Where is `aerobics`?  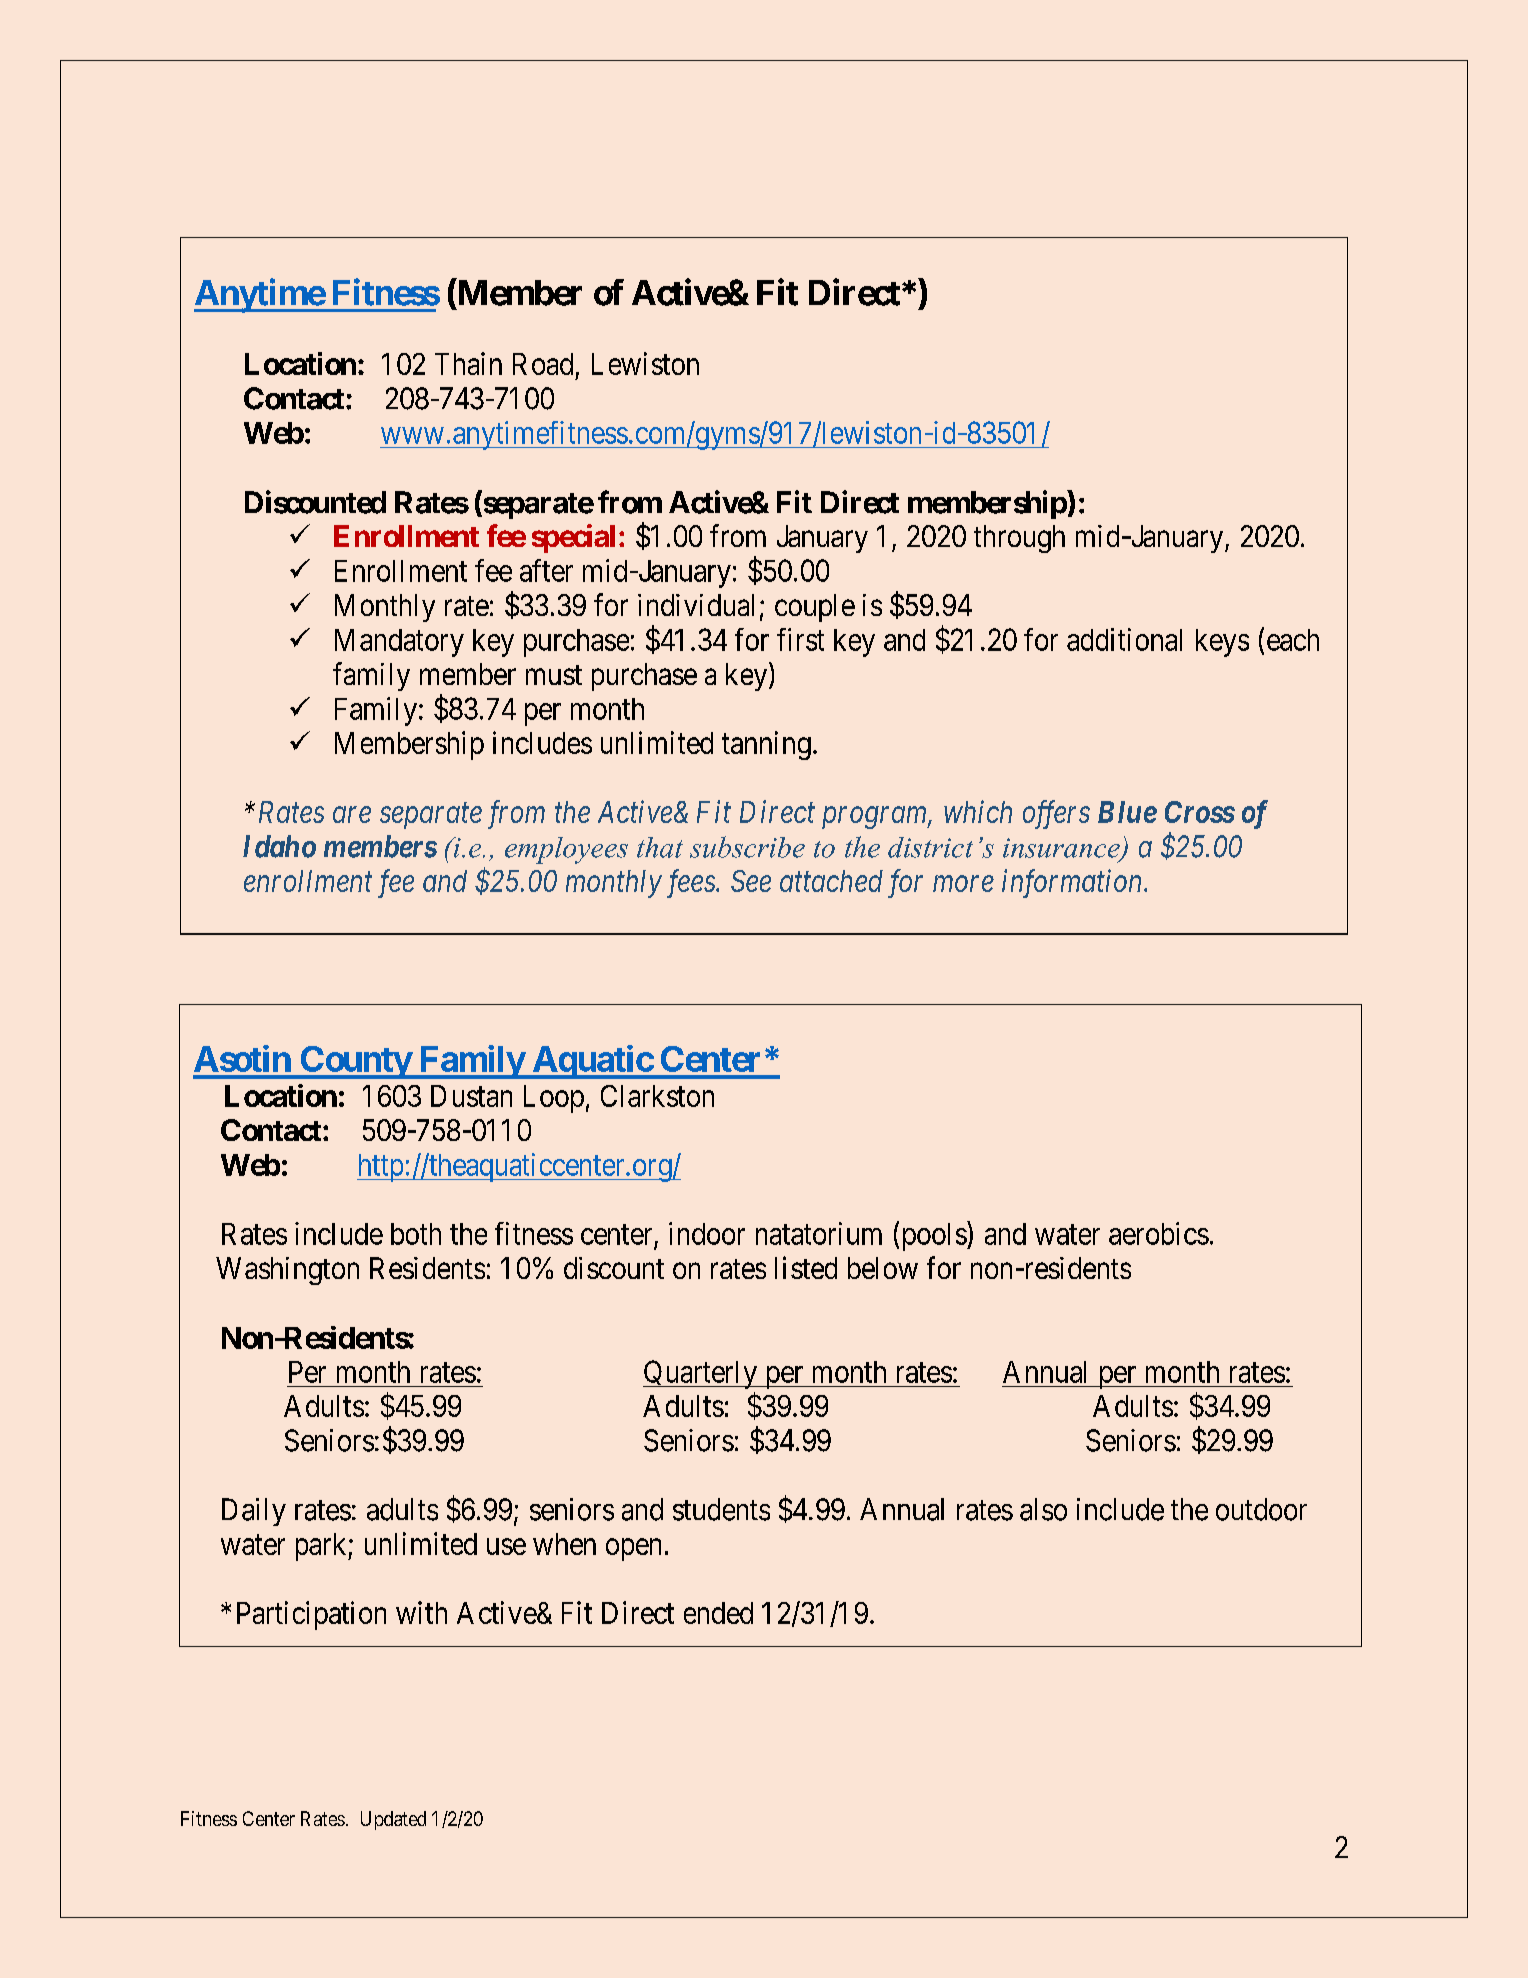
aerobics is located at coordinates (1159, 1233).
